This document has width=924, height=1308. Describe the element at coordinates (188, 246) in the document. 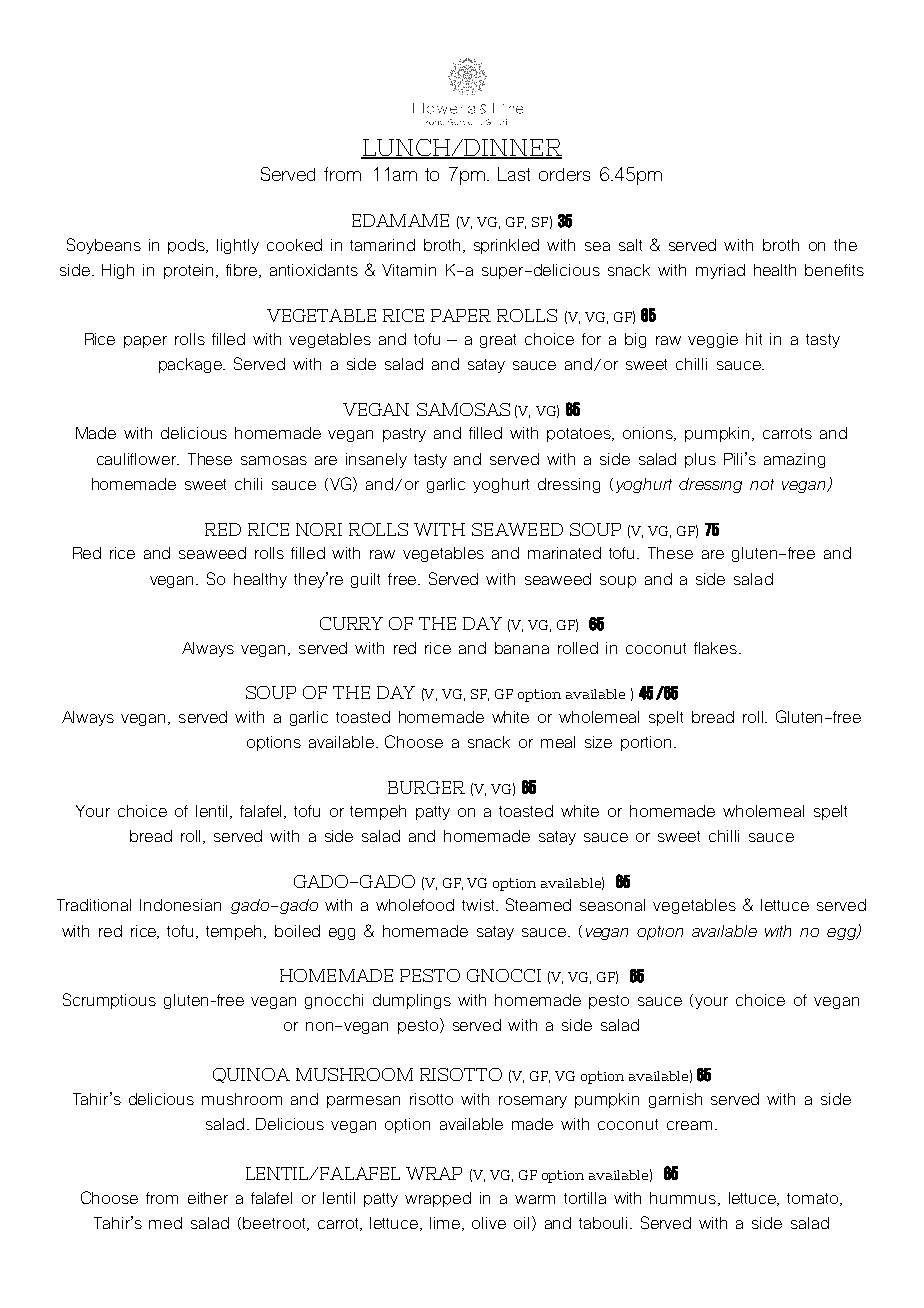

I see `pods` at that location.
